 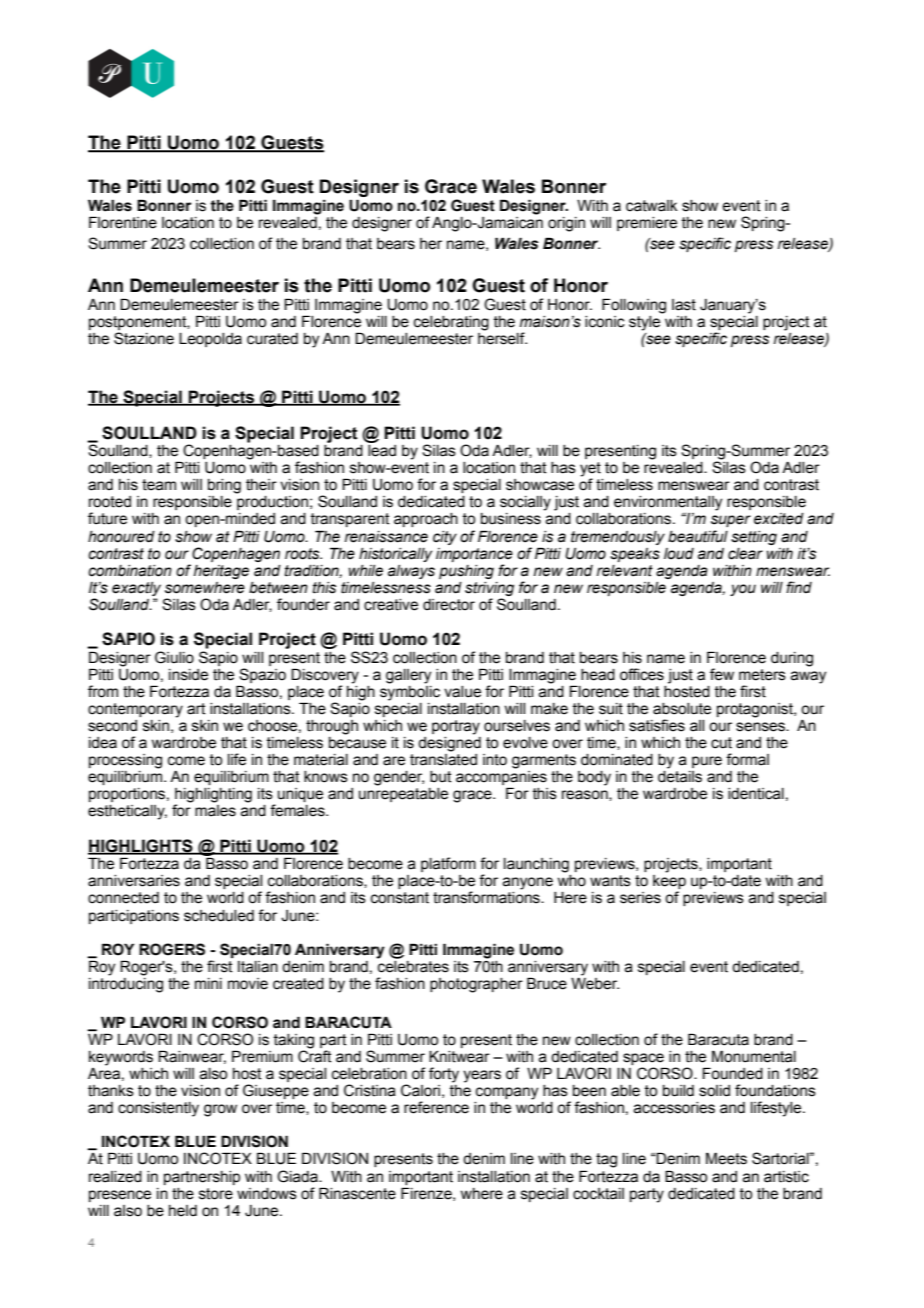 I want to click on origin, so click(x=566, y=224).
